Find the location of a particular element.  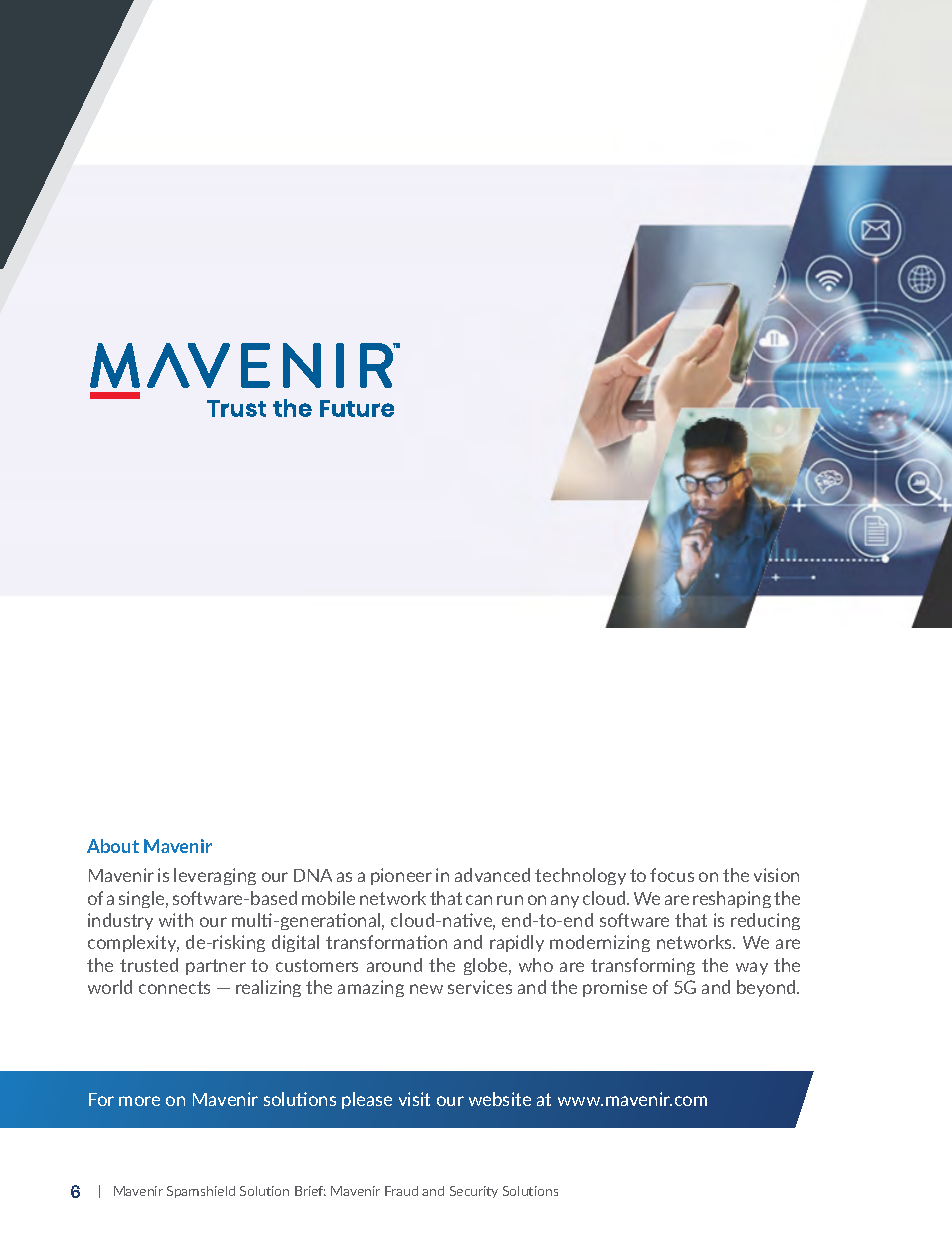

Brief is located at coordinates (310, 1191).
